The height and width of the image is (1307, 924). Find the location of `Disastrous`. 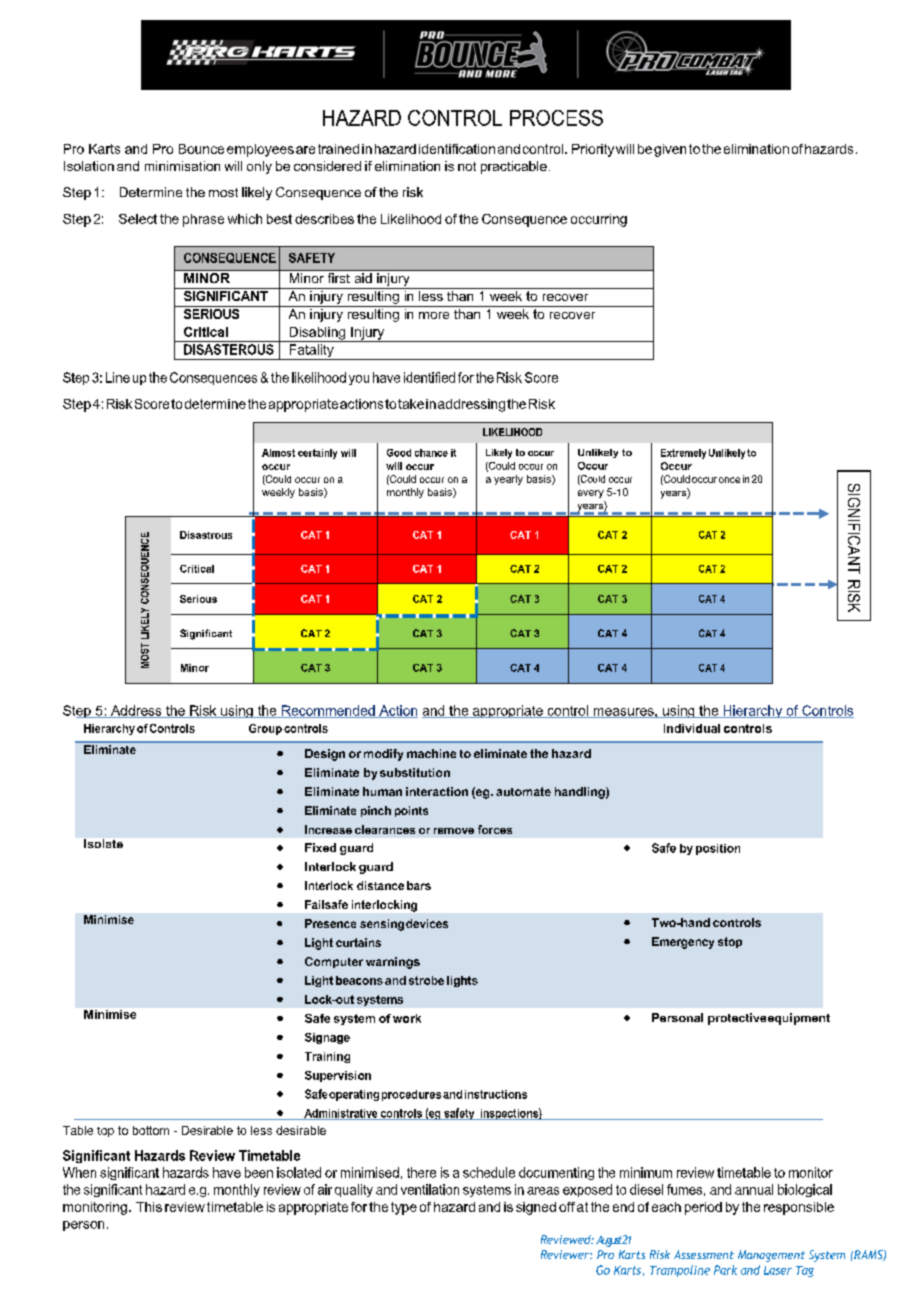

Disastrous is located at coordinates (206, 535).
